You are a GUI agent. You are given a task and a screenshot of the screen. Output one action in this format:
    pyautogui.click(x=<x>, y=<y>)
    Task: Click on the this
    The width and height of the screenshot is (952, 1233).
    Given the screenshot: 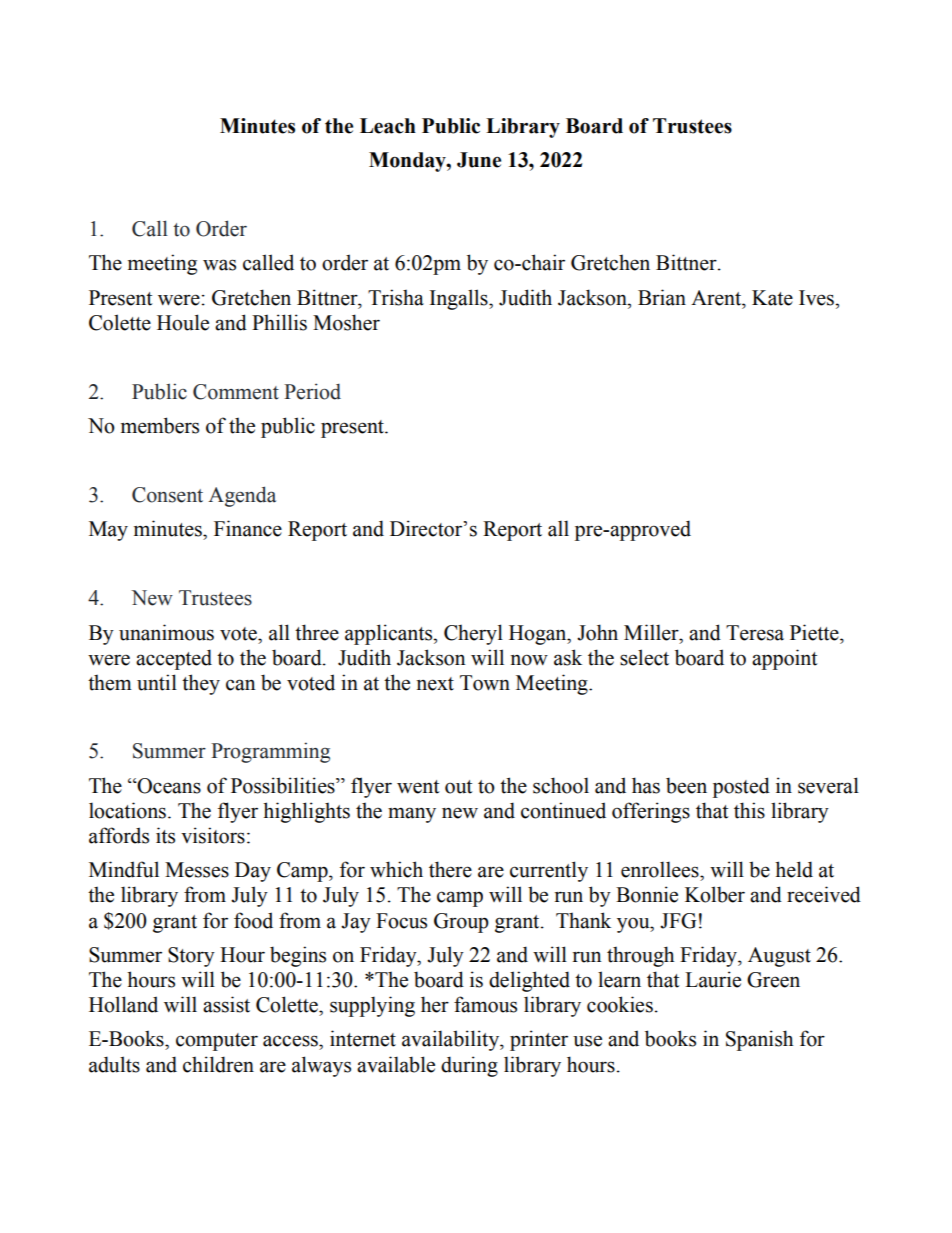 What is the action you would take?
    pyautogui.click(x=749, y=810)
